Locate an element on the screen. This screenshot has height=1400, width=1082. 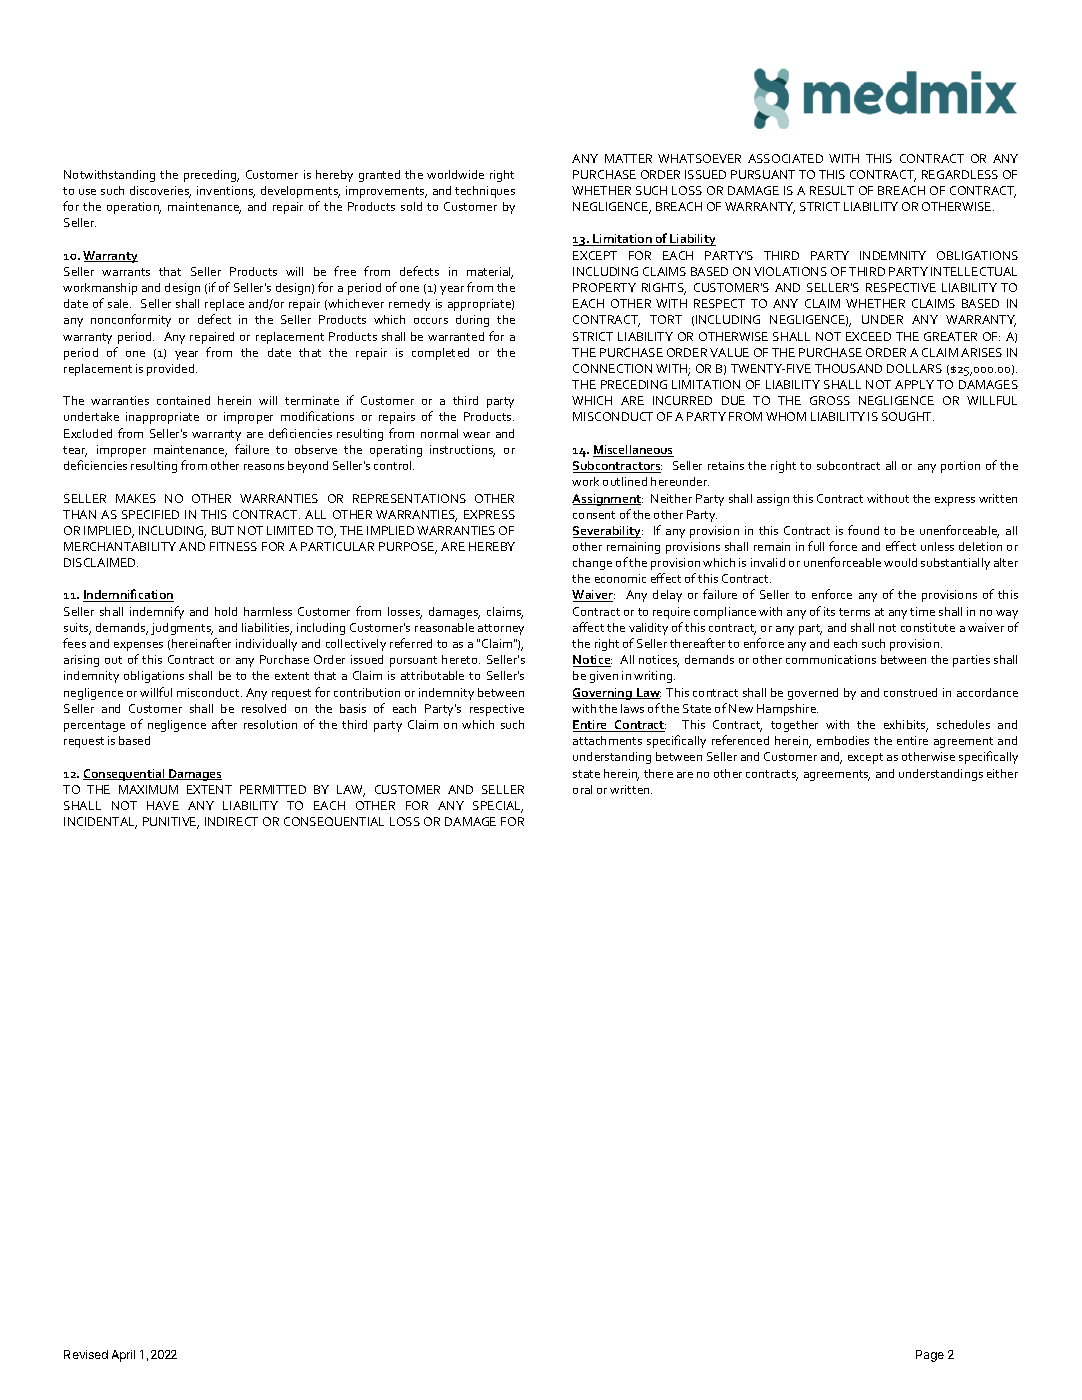
MAXIMUM is located at coordinates (148, 789).
